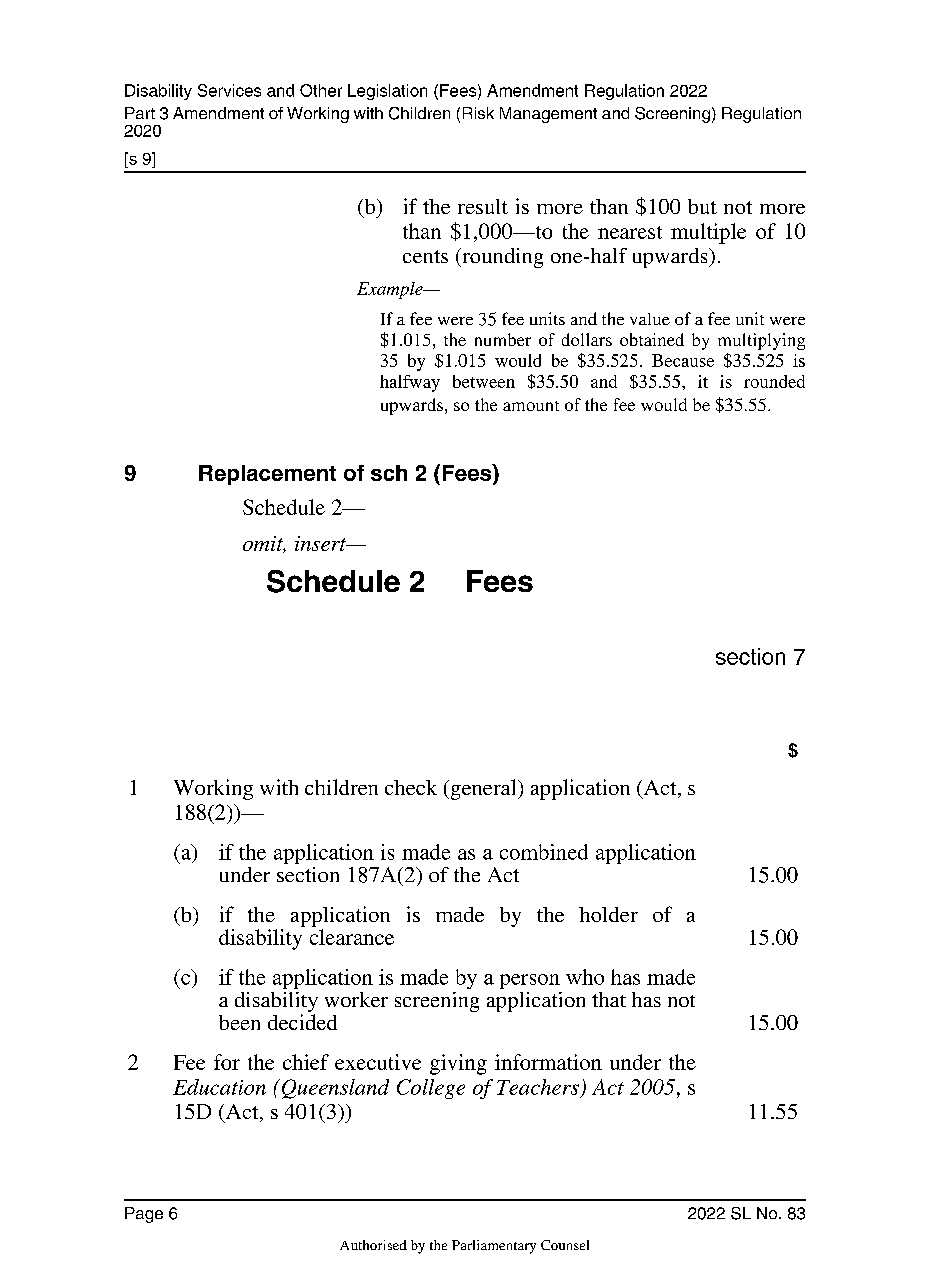 This document has height=1288, width=930. What do you see at coordinates (484, 381) in the document?
I see `between` at bounding box center [484, 381].
